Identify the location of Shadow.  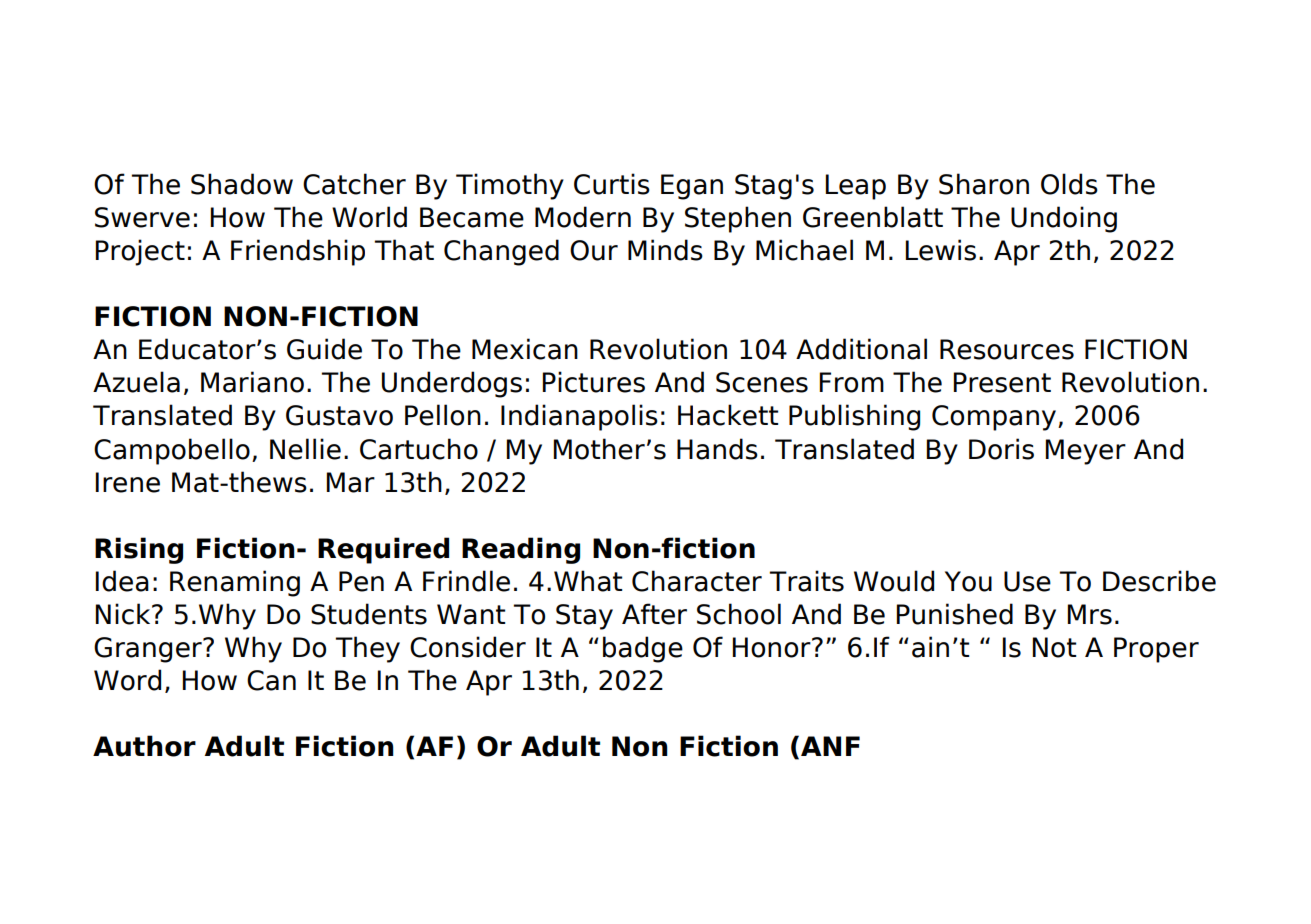
(242, 184).
